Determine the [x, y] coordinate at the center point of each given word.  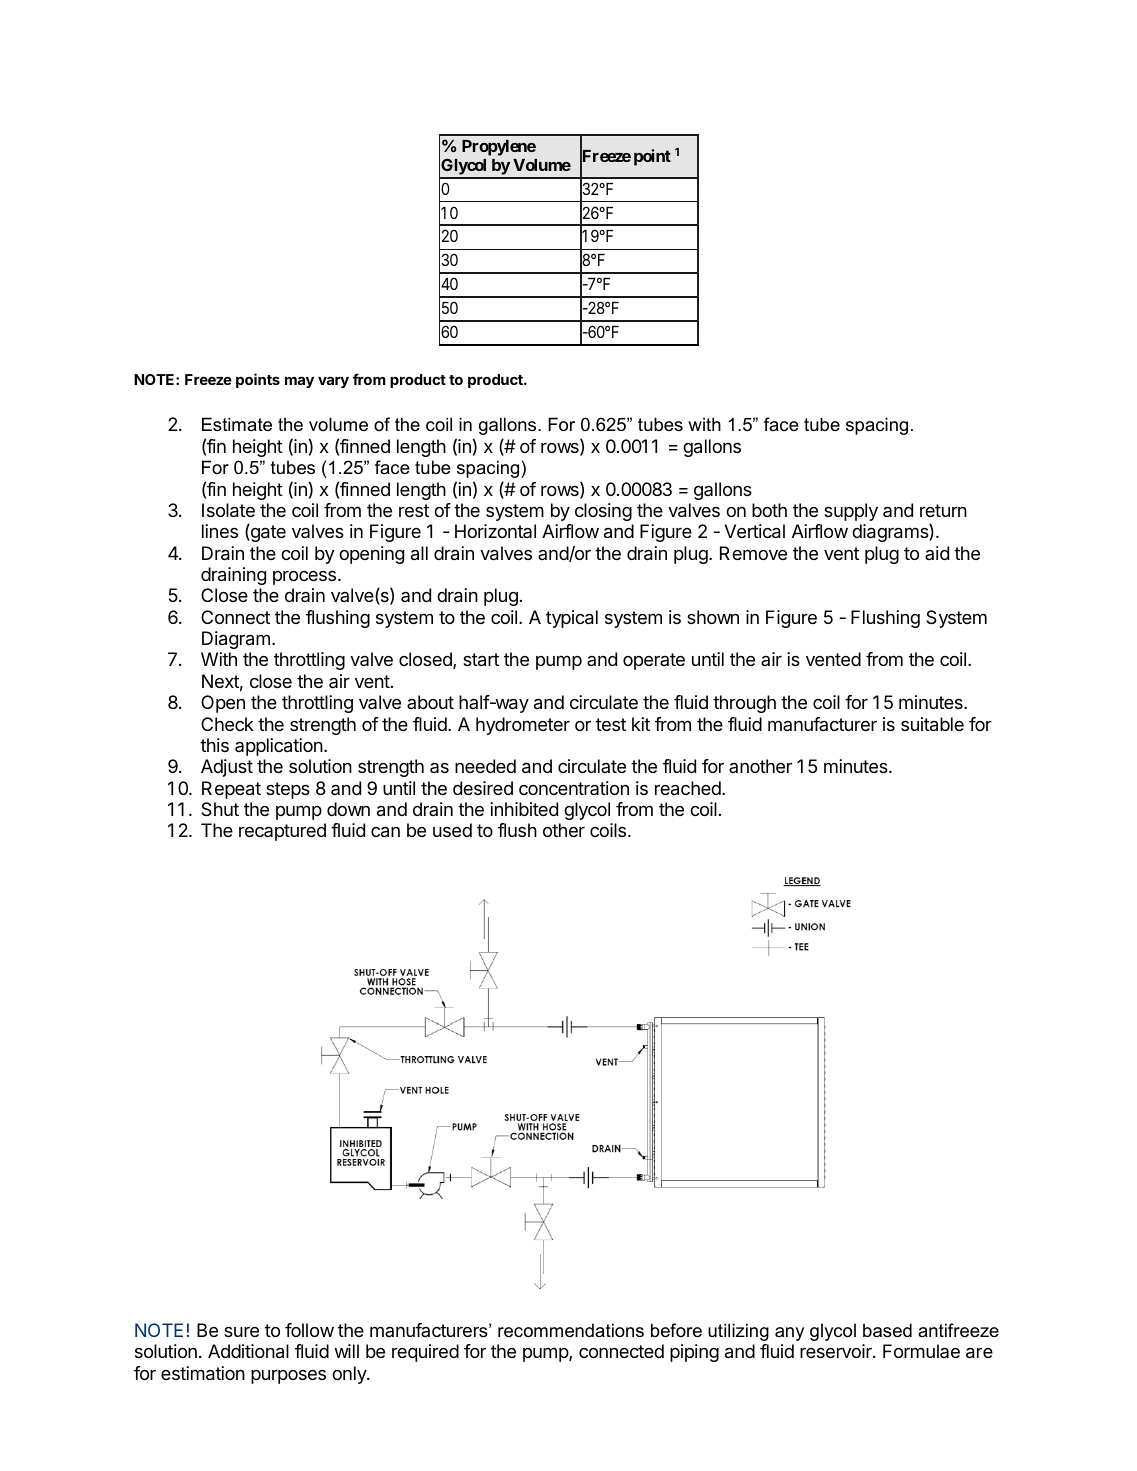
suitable [932, 724]
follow [309, 1330]
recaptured [282, 832]
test [611, 724]
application [280, 747]
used [452, 830]
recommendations [571, 1330]
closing [603, 512]
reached [689, 788]
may [299, 382]
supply [851, 512]
